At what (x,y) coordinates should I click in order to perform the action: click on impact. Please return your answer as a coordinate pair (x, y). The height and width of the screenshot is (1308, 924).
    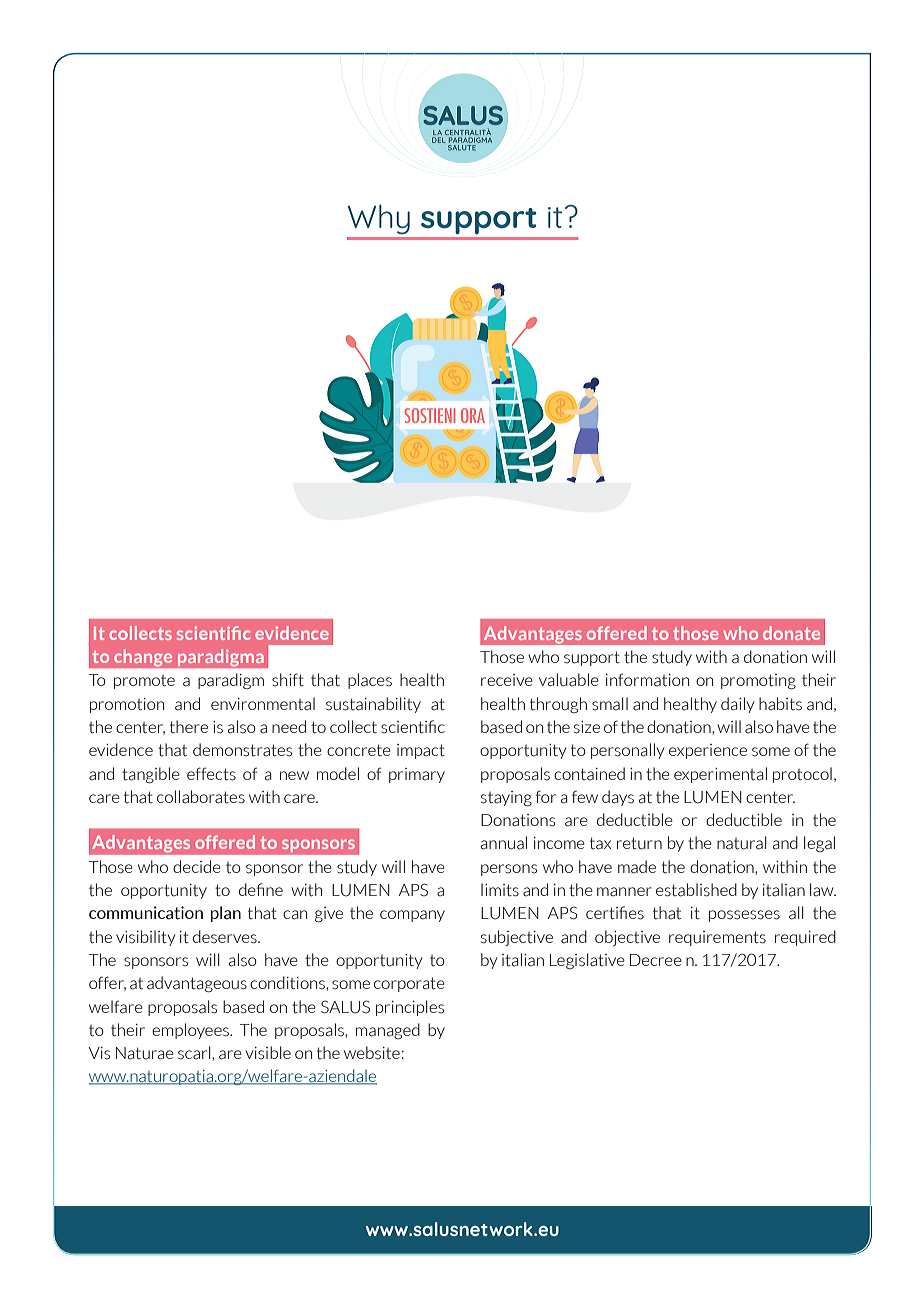
    Looking at the image, I should click on (421, 751).
